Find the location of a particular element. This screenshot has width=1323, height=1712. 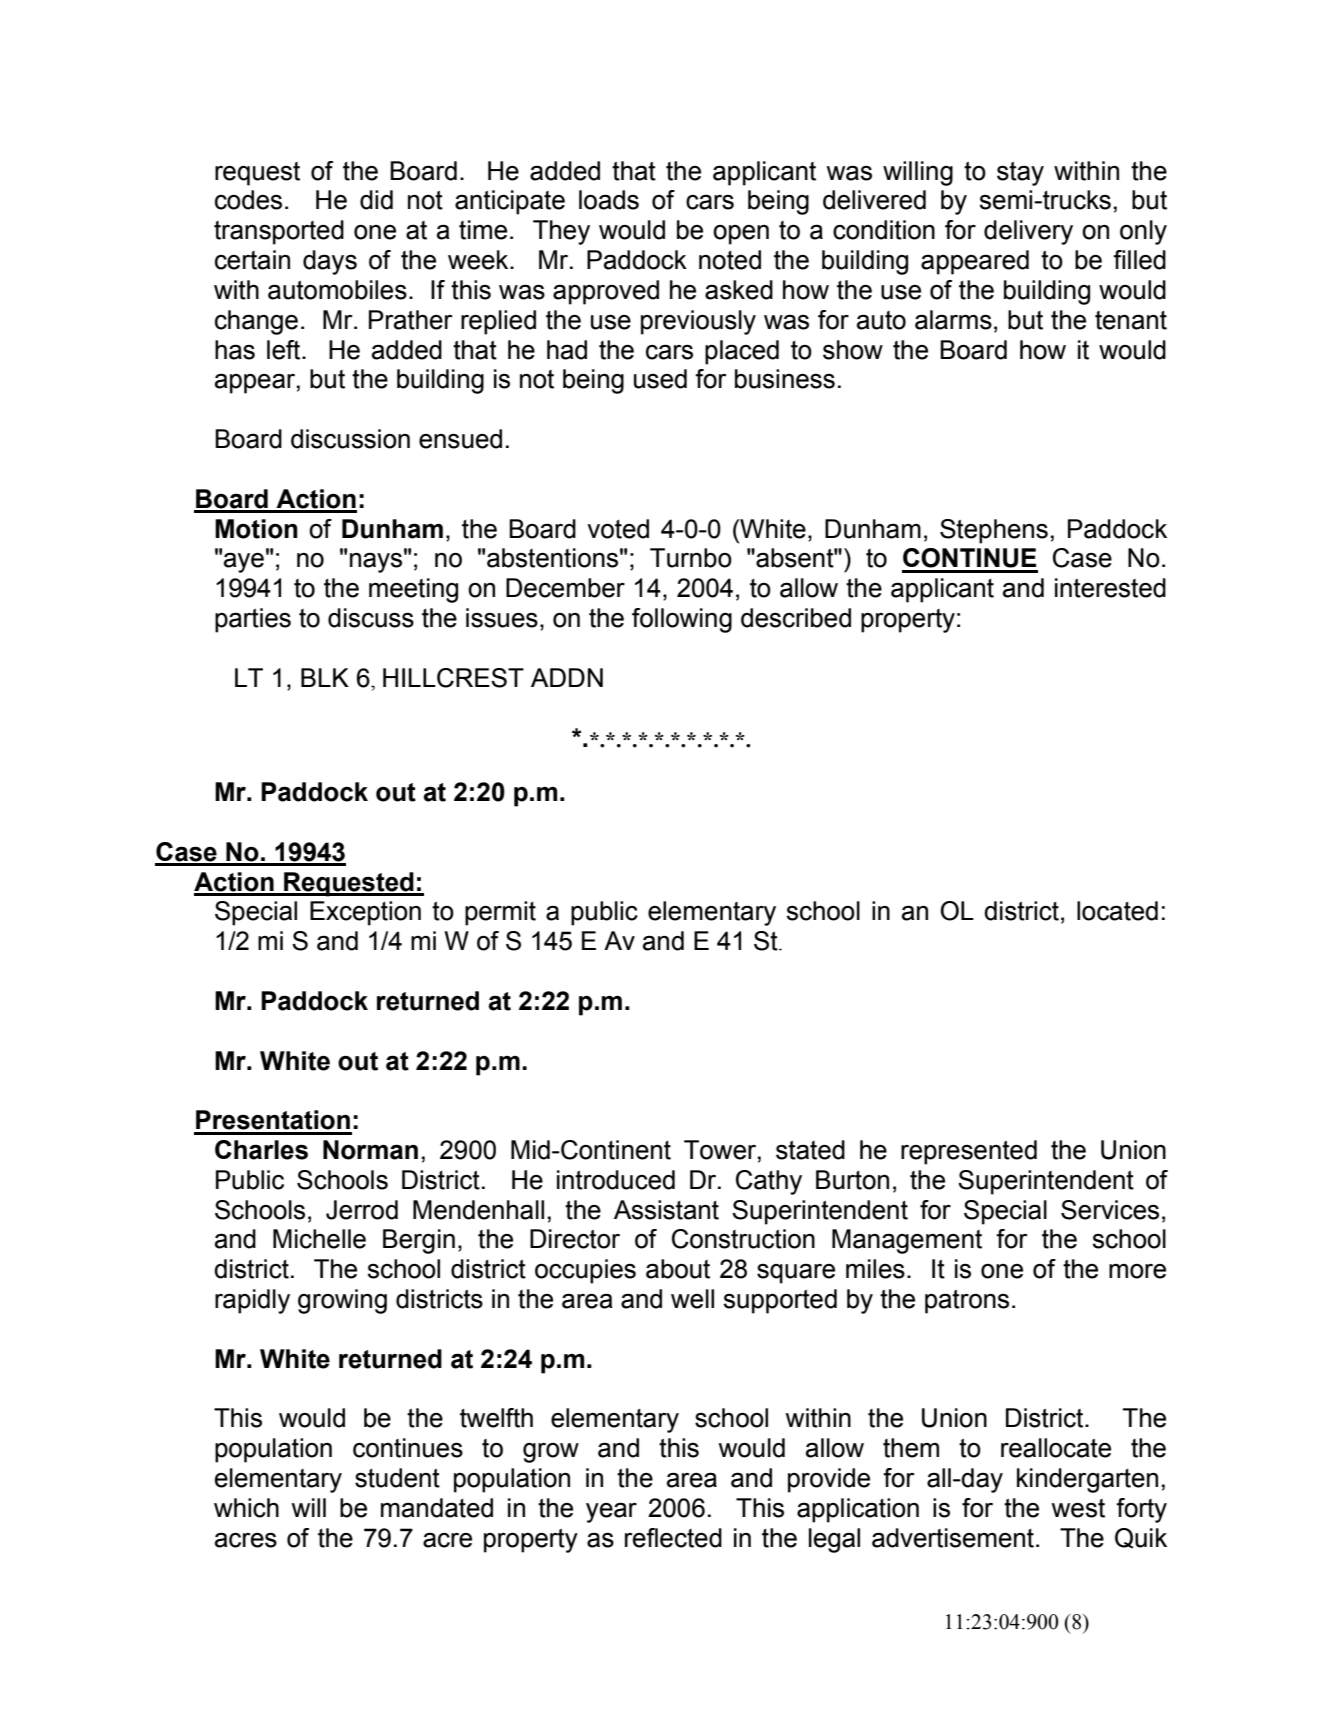

Norman is located at coordinates (370, 1150).
